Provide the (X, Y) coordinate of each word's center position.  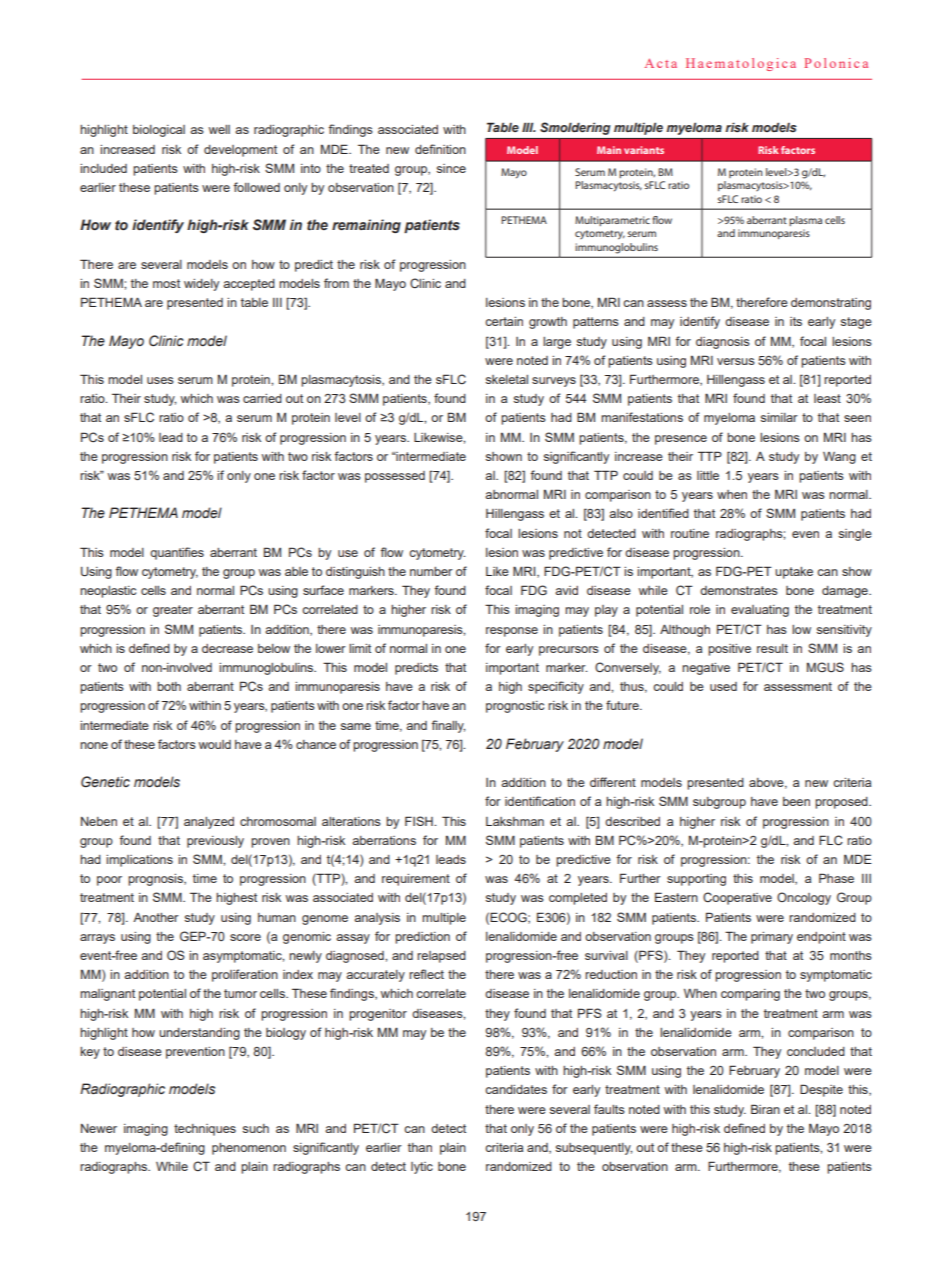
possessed (395, 477)
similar (779, 417)
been (796, 801)
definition (440, 149)
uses (160, 380)
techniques (205, 1130)
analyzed (209, 823)
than (420, 1147)
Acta (661, 63)
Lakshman (515, 821)
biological (159, 131)
